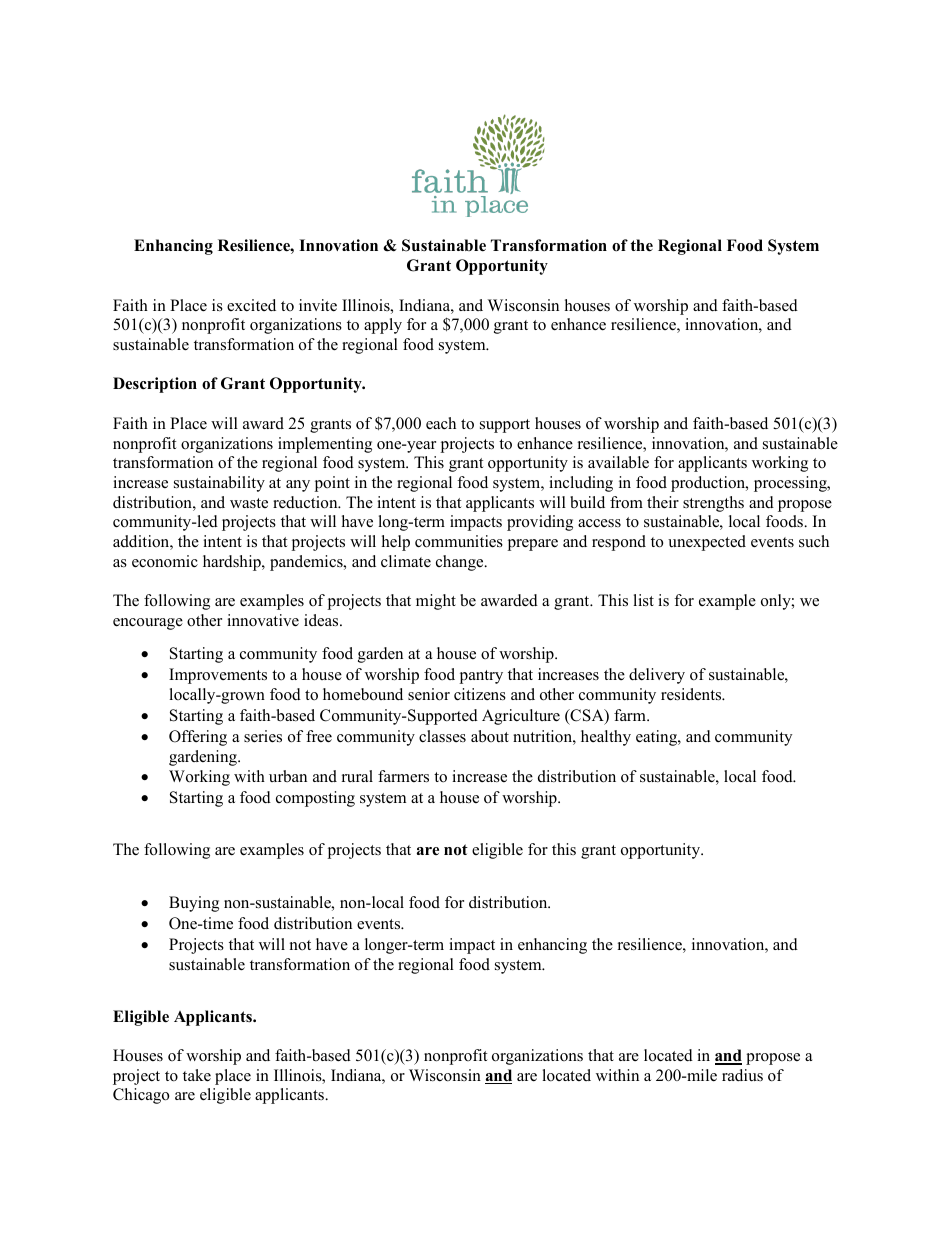  Describe the element at coordinates (742, 1075) in the page. I see `radius` at that location.
